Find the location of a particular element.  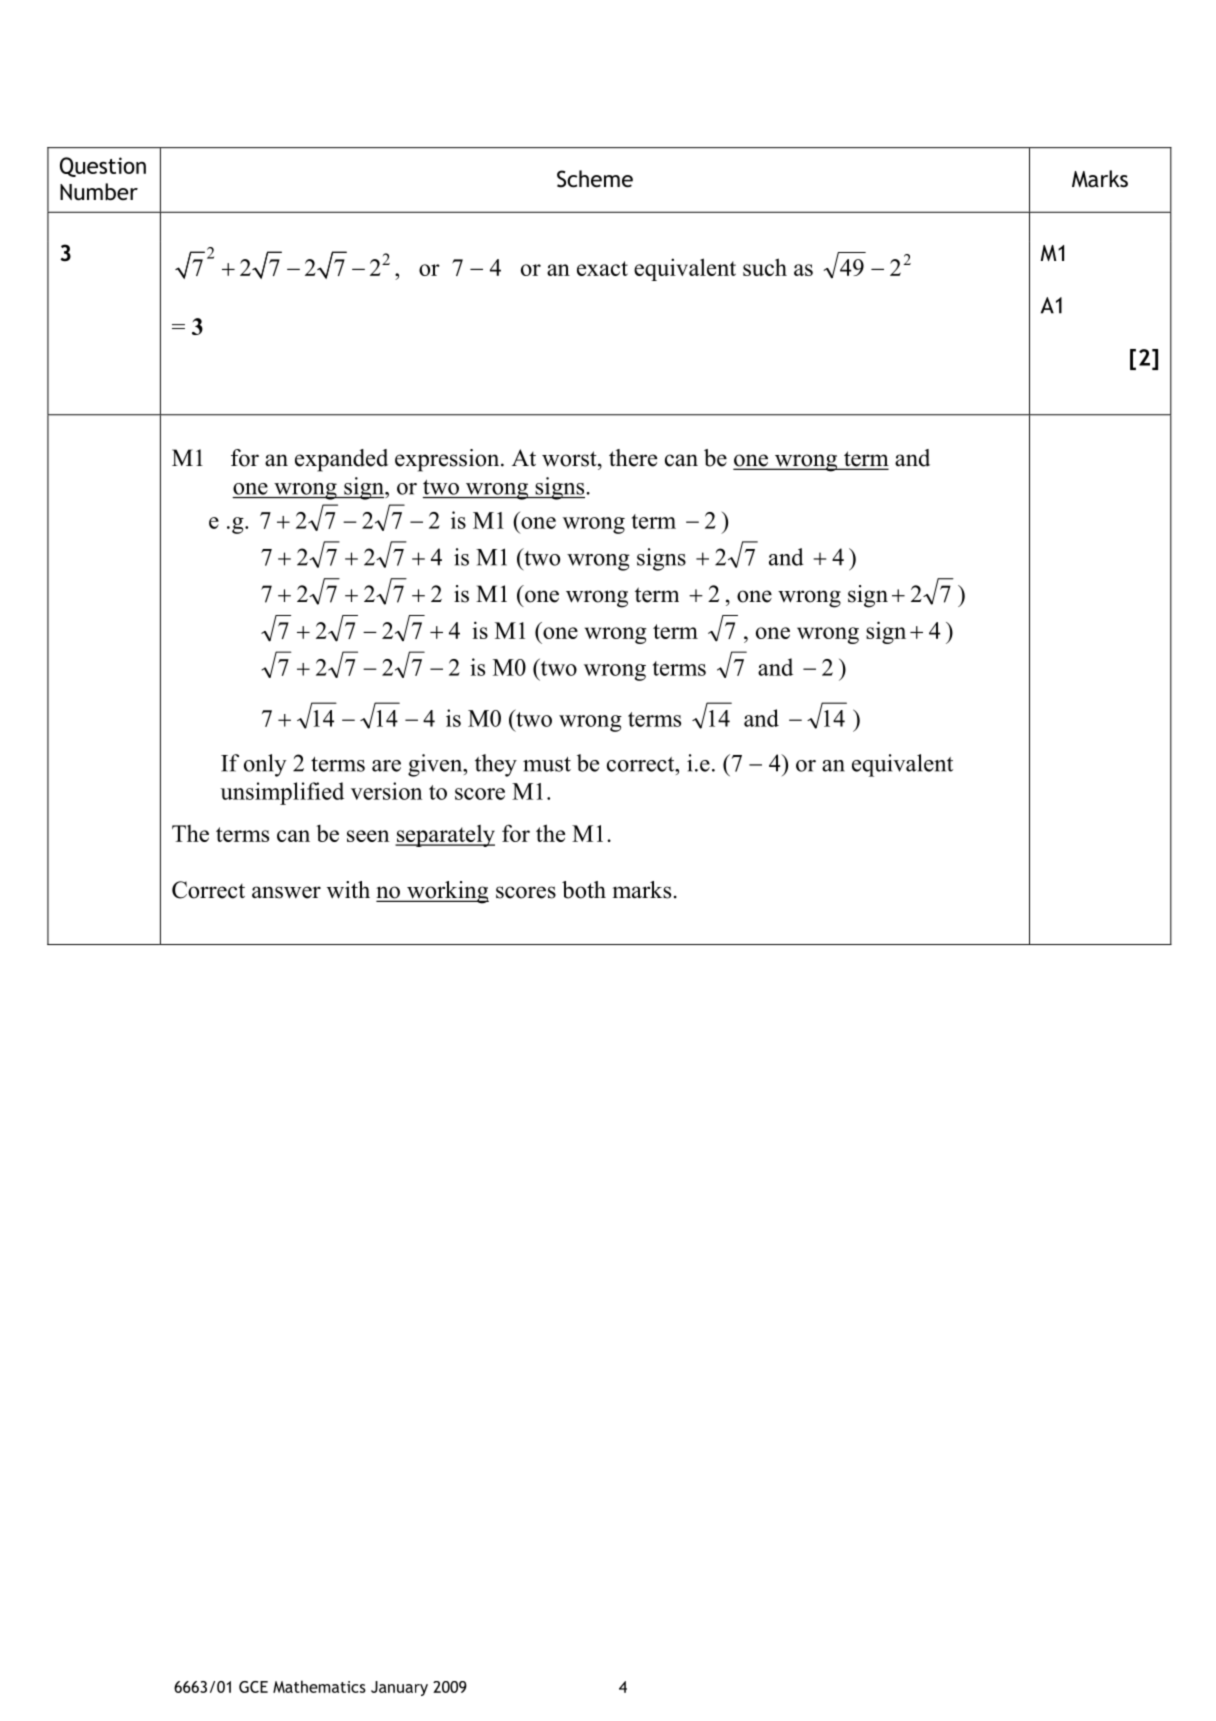

such is located at coordinates (765, 267).
